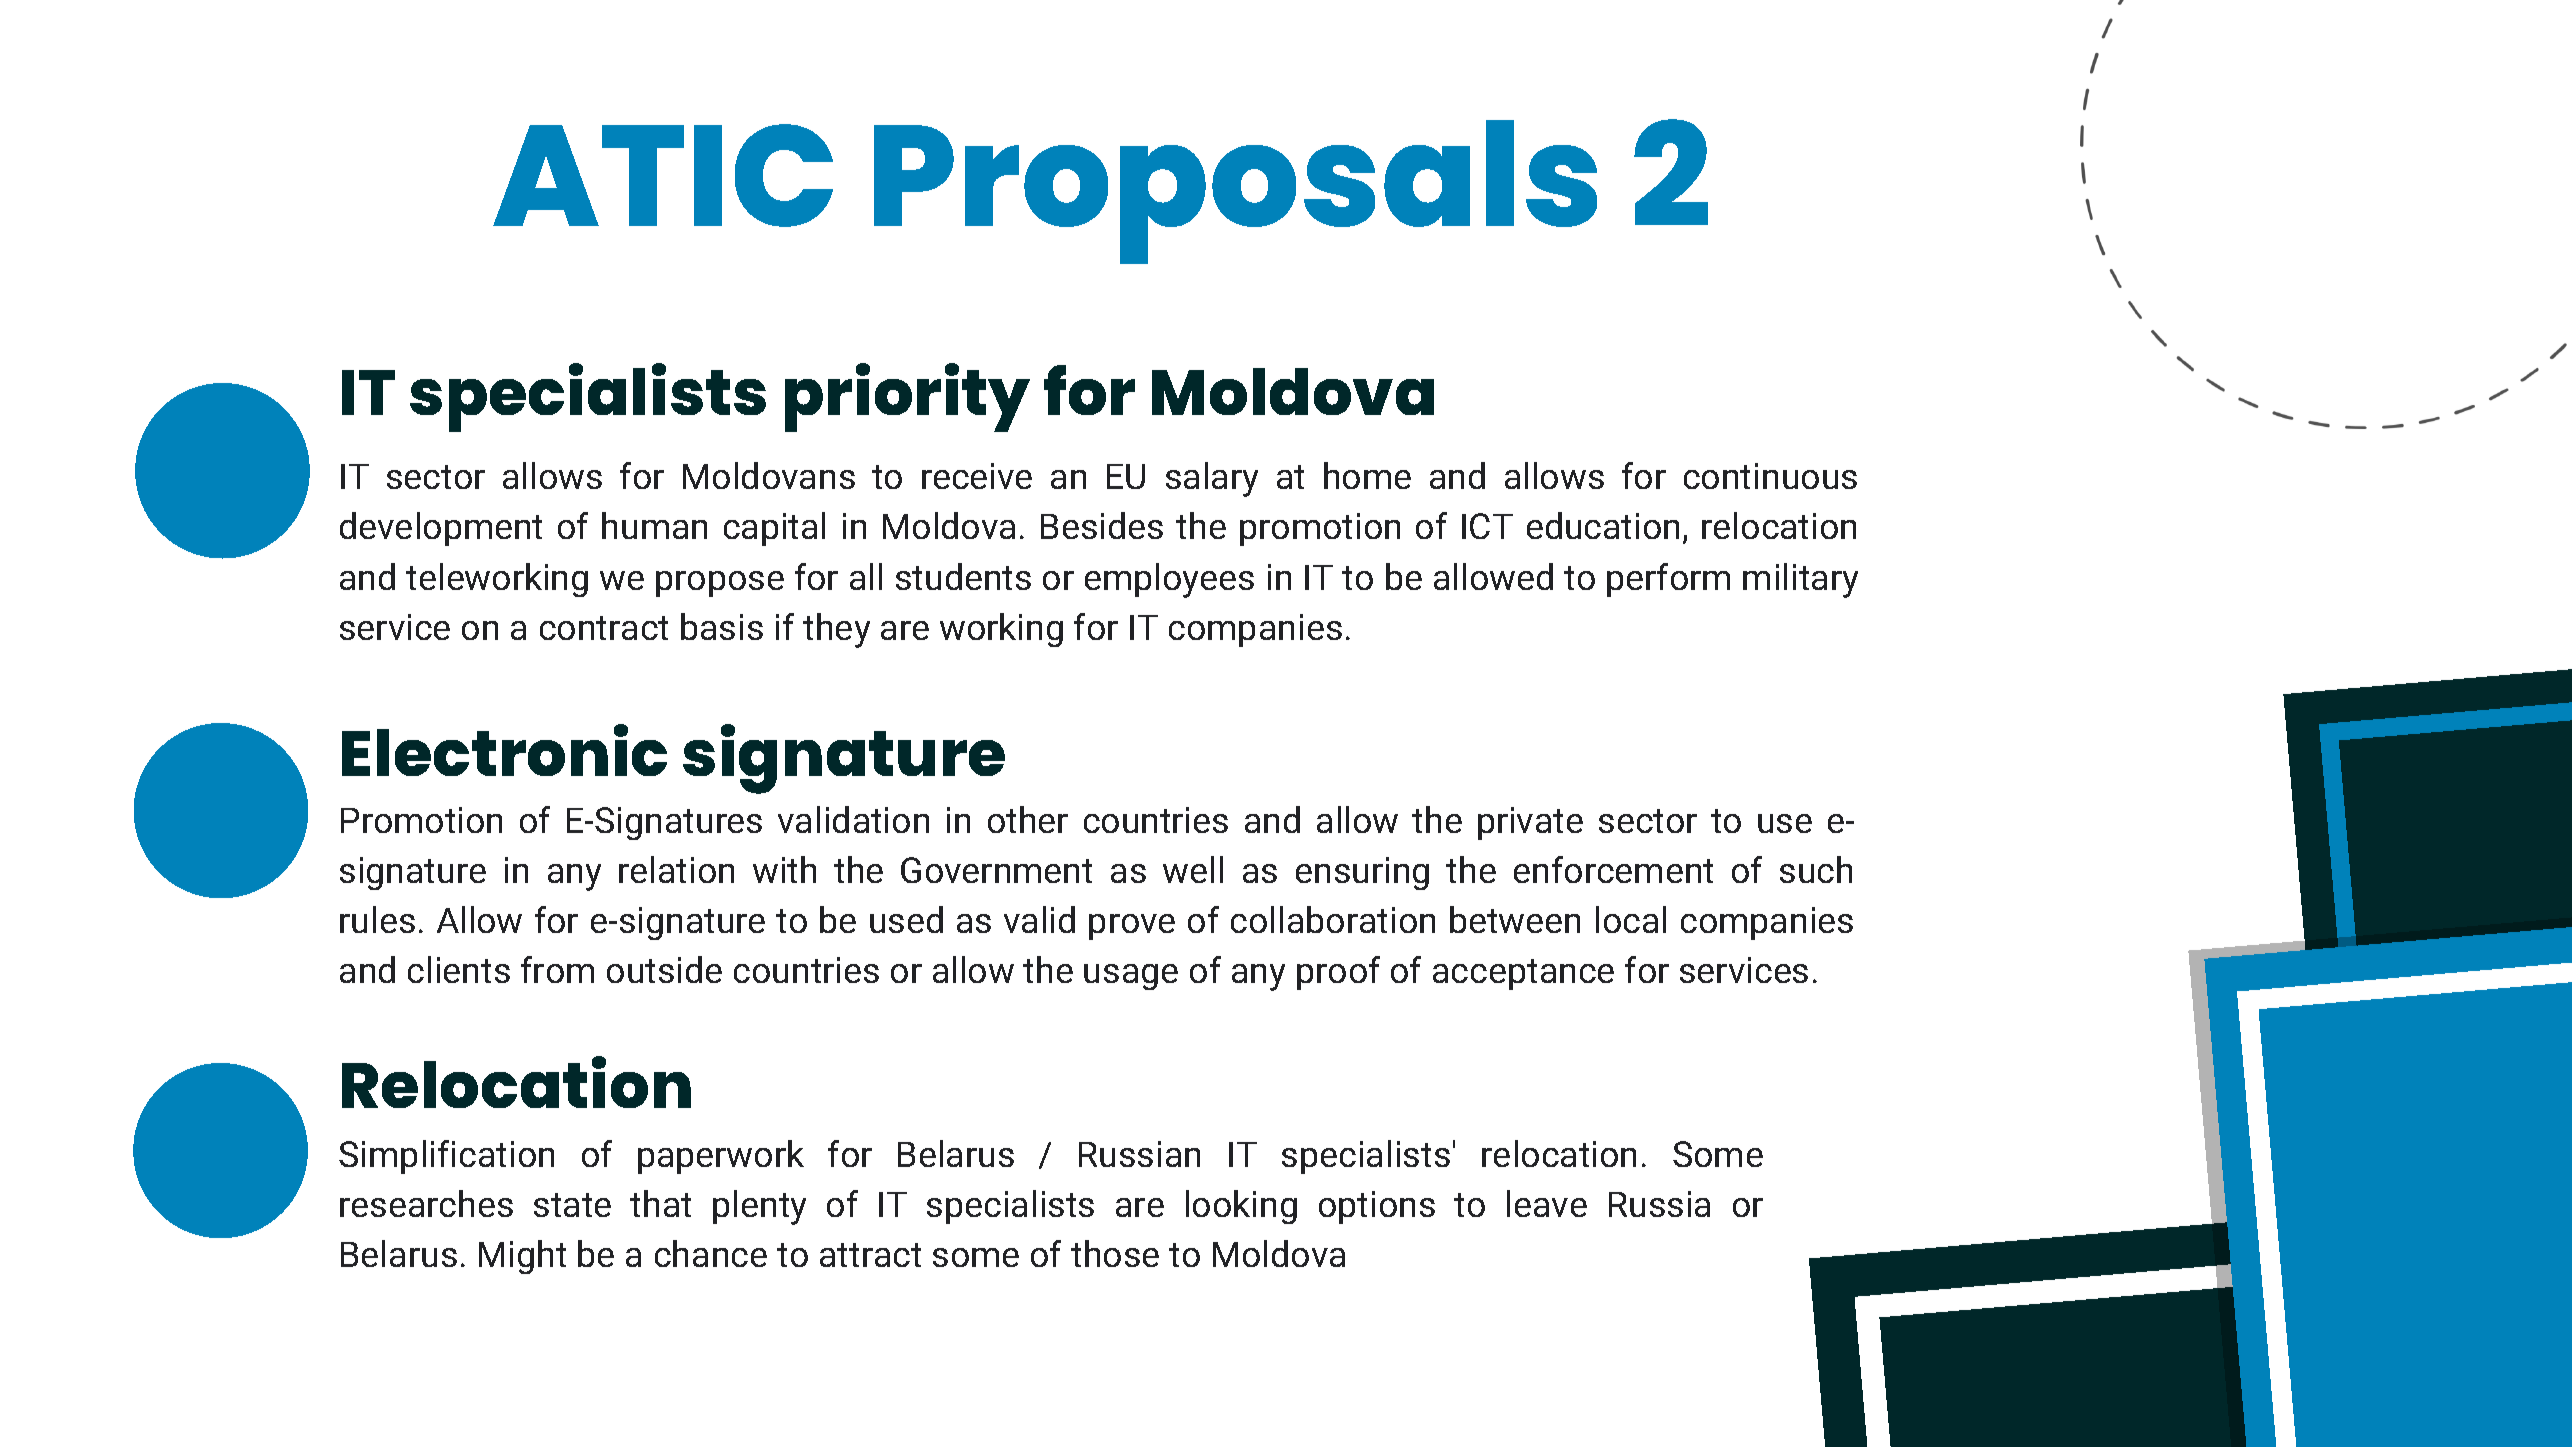 This screenshot has width=2572, height=1447. Describe the element at coordinates (1235, 192) in the screenshot. I see `Proposals` at that location.
